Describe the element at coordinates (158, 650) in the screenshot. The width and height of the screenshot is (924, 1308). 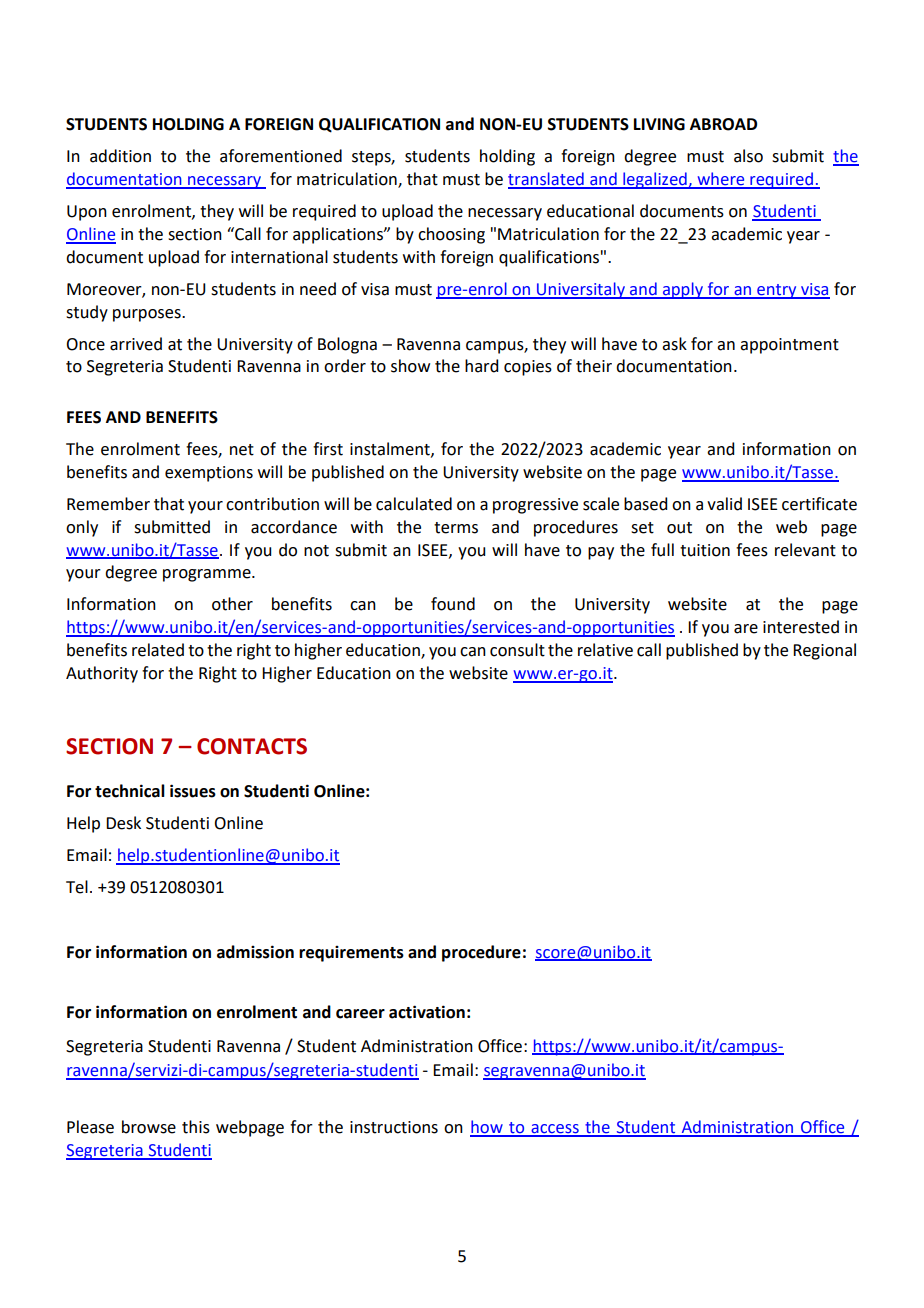
I see `related` at that location.
